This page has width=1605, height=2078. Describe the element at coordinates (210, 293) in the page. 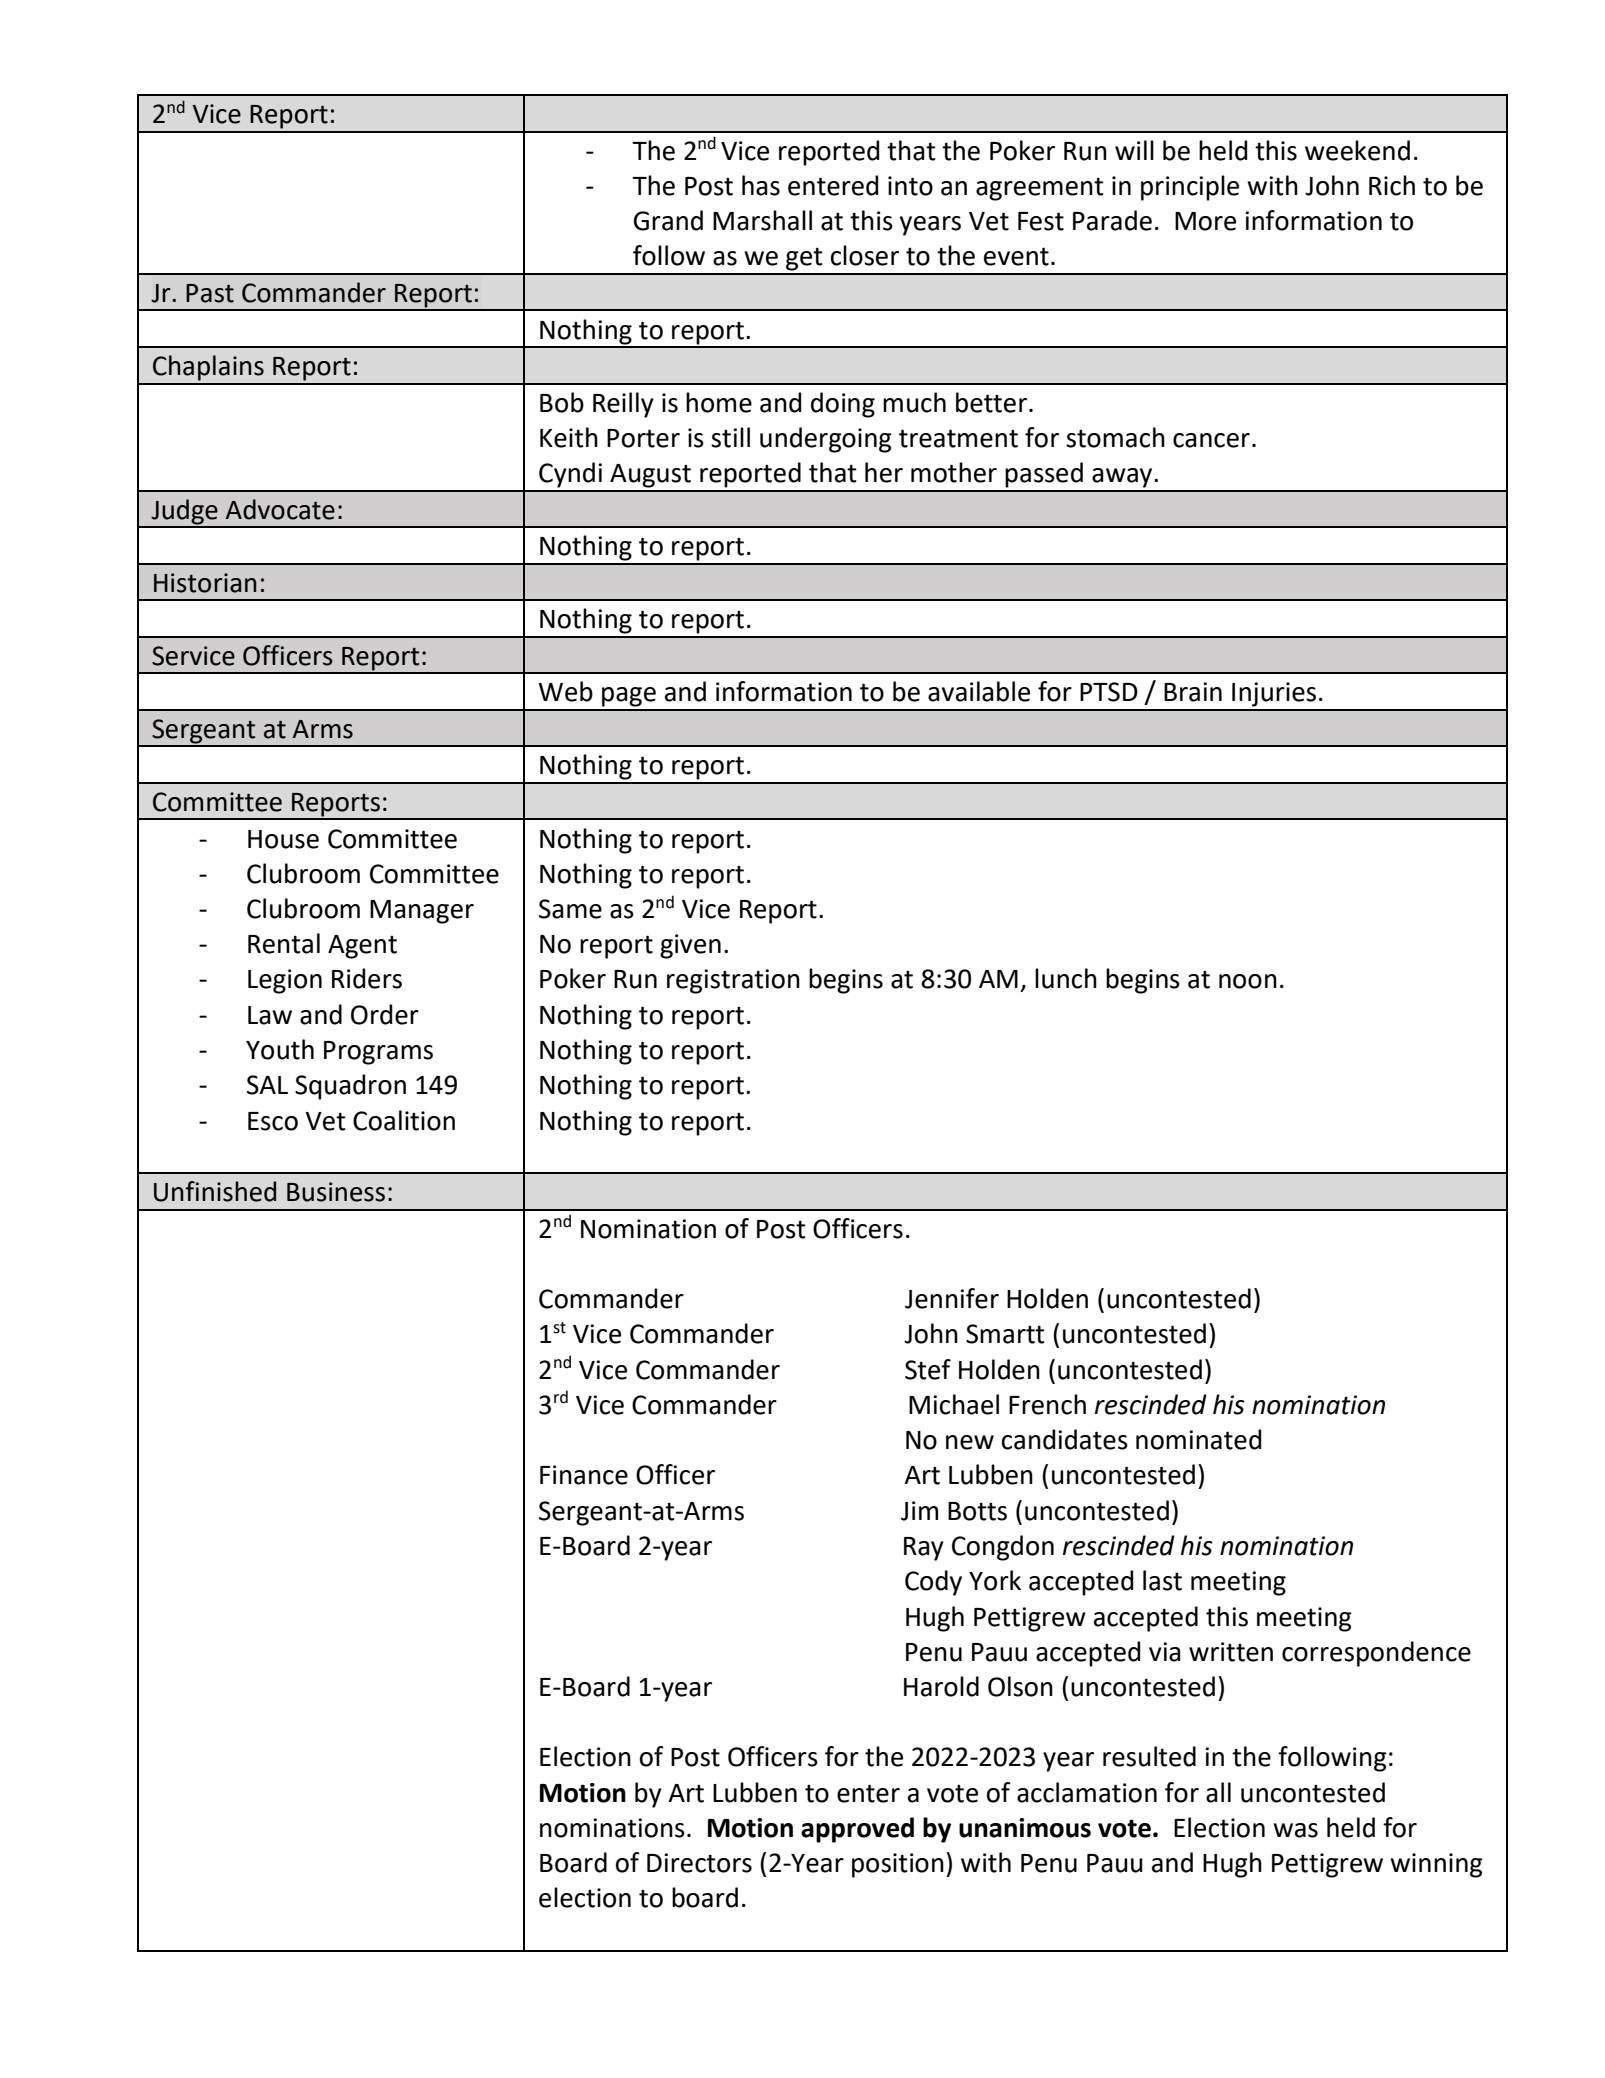

I see `Past` at that location.
